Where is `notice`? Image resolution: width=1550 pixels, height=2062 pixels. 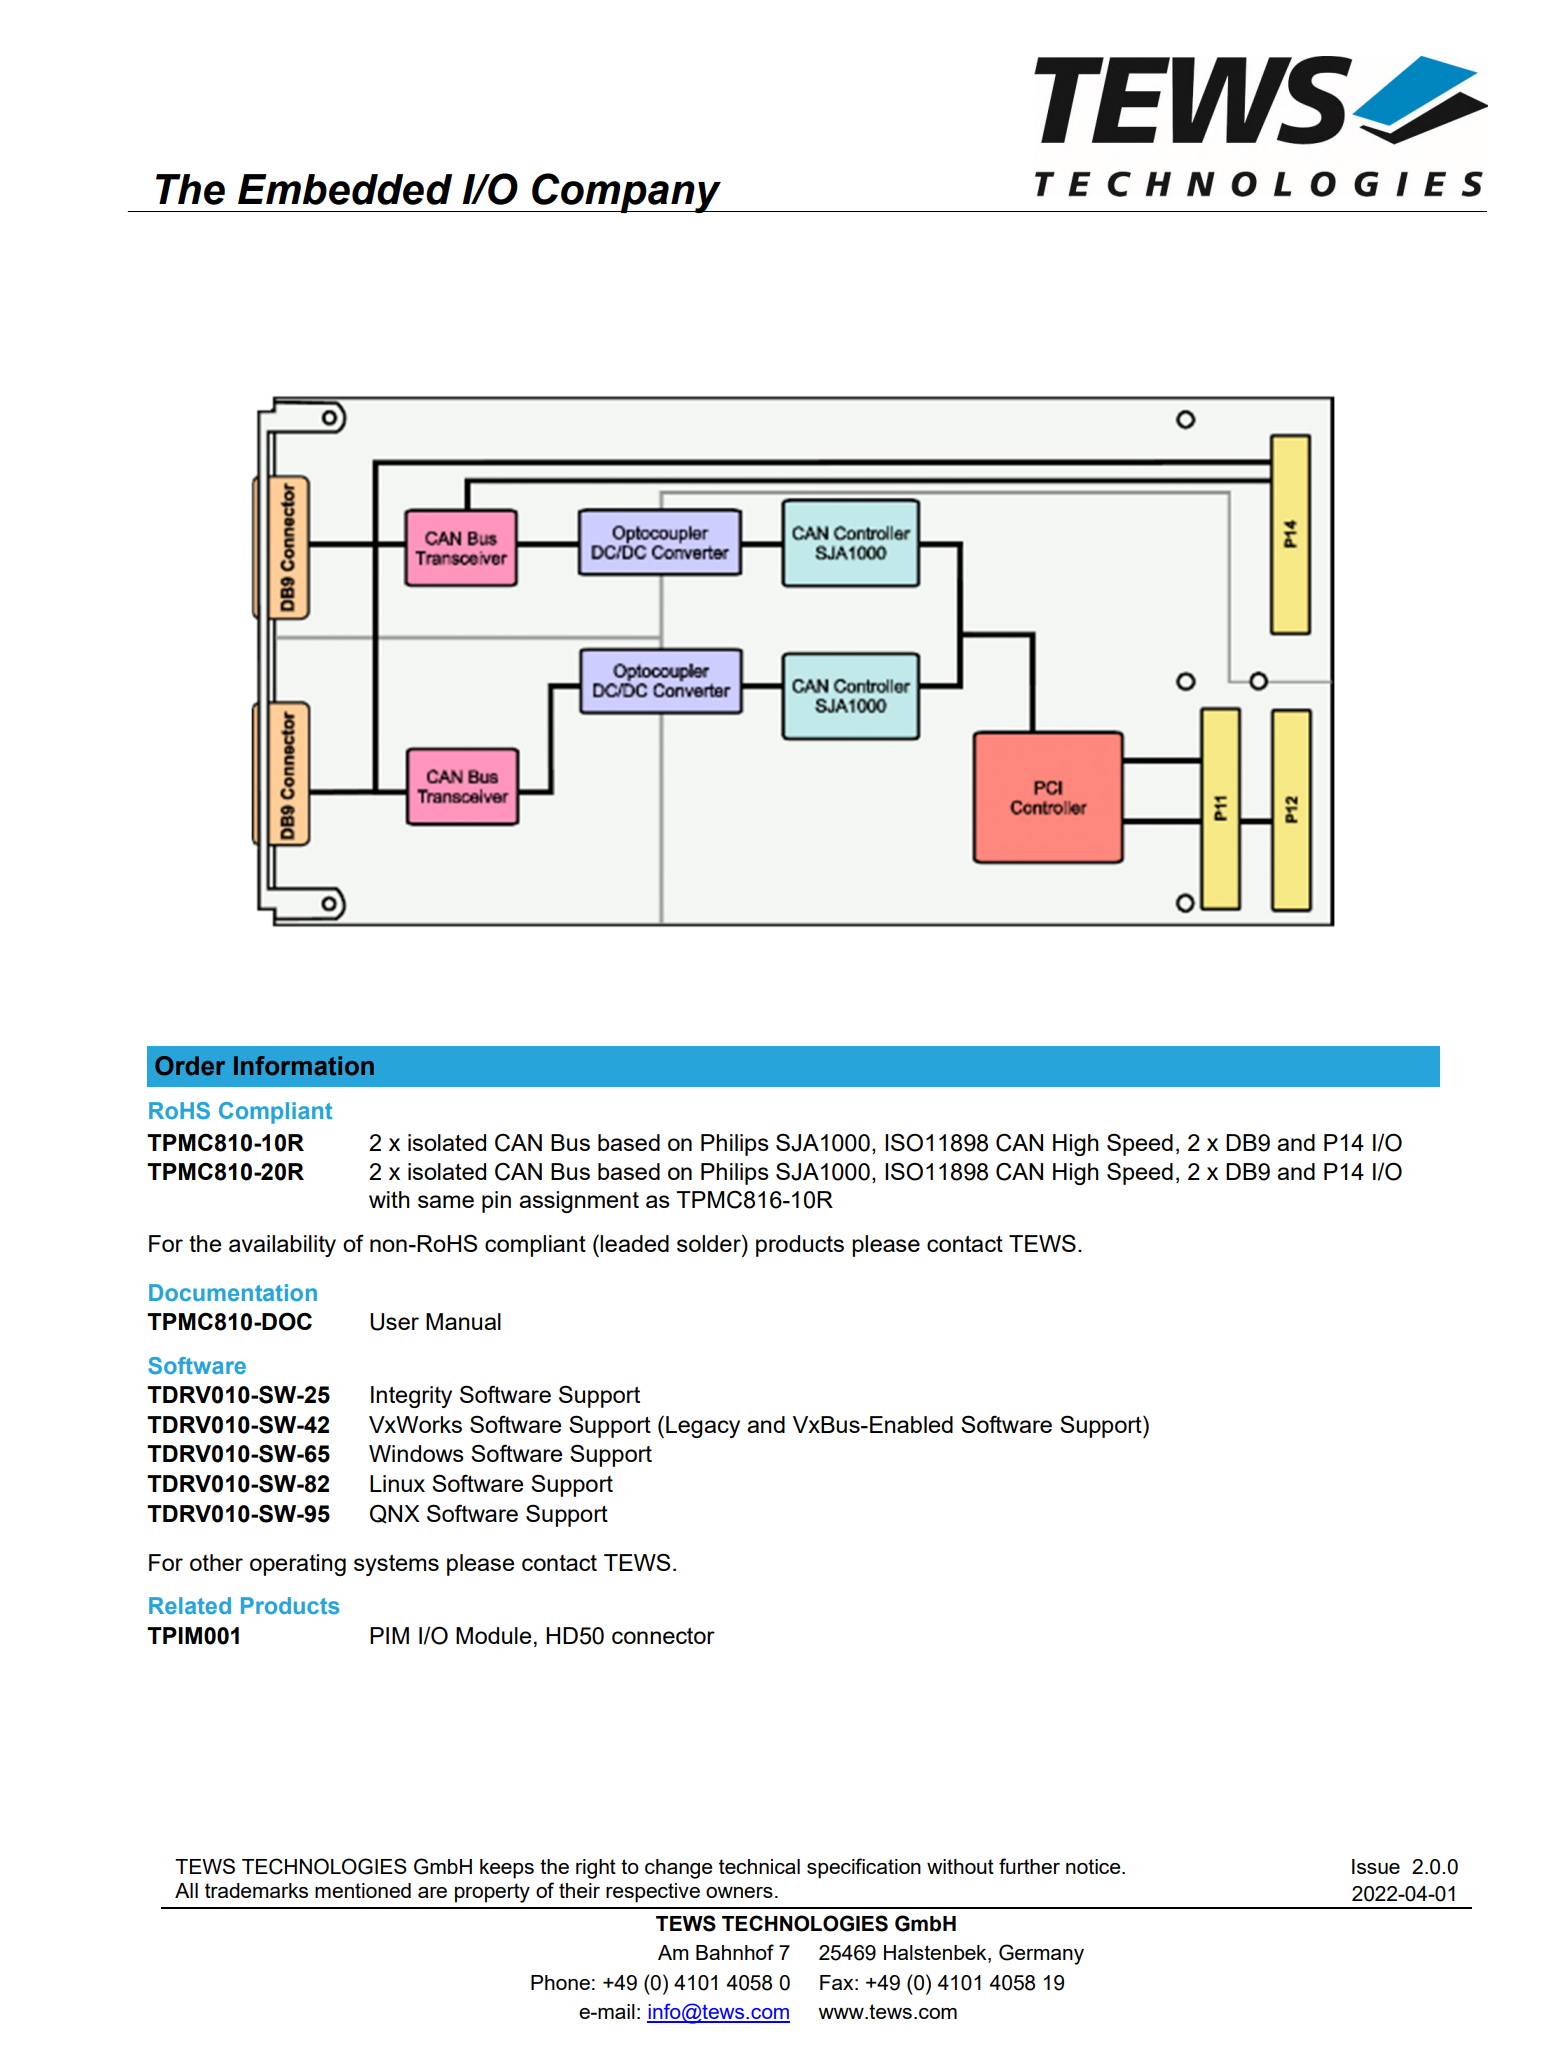 notice is located at coordinates (1094, 1866).
